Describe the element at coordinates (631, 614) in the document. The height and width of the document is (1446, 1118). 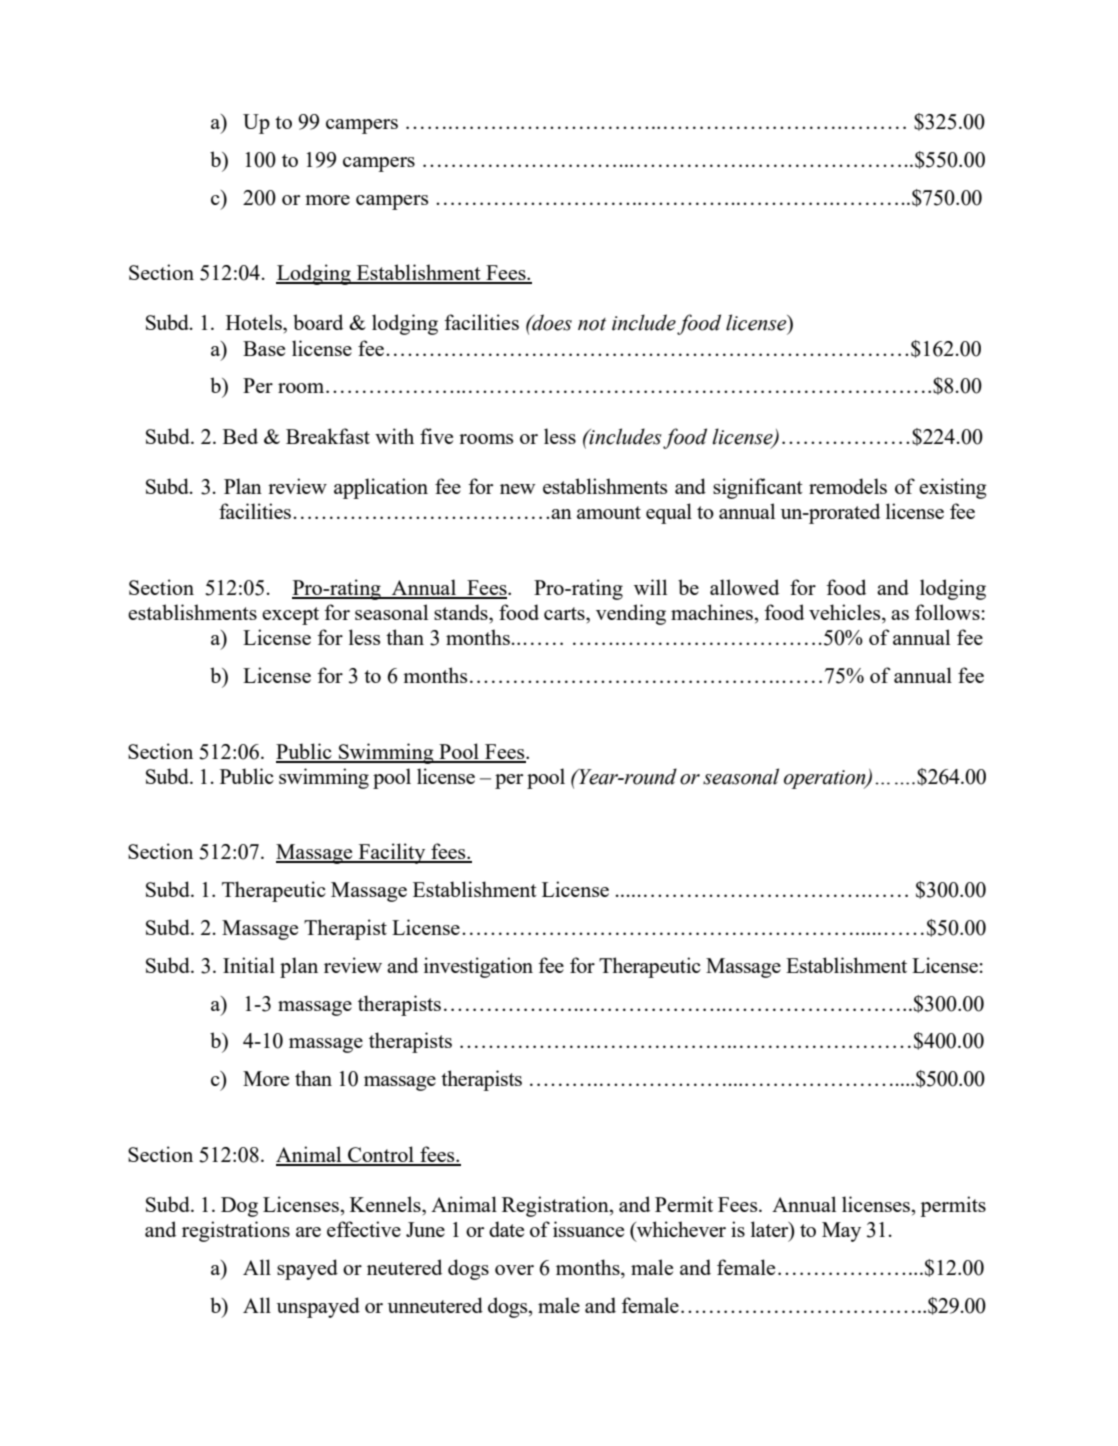
I see `vending` at that location.
